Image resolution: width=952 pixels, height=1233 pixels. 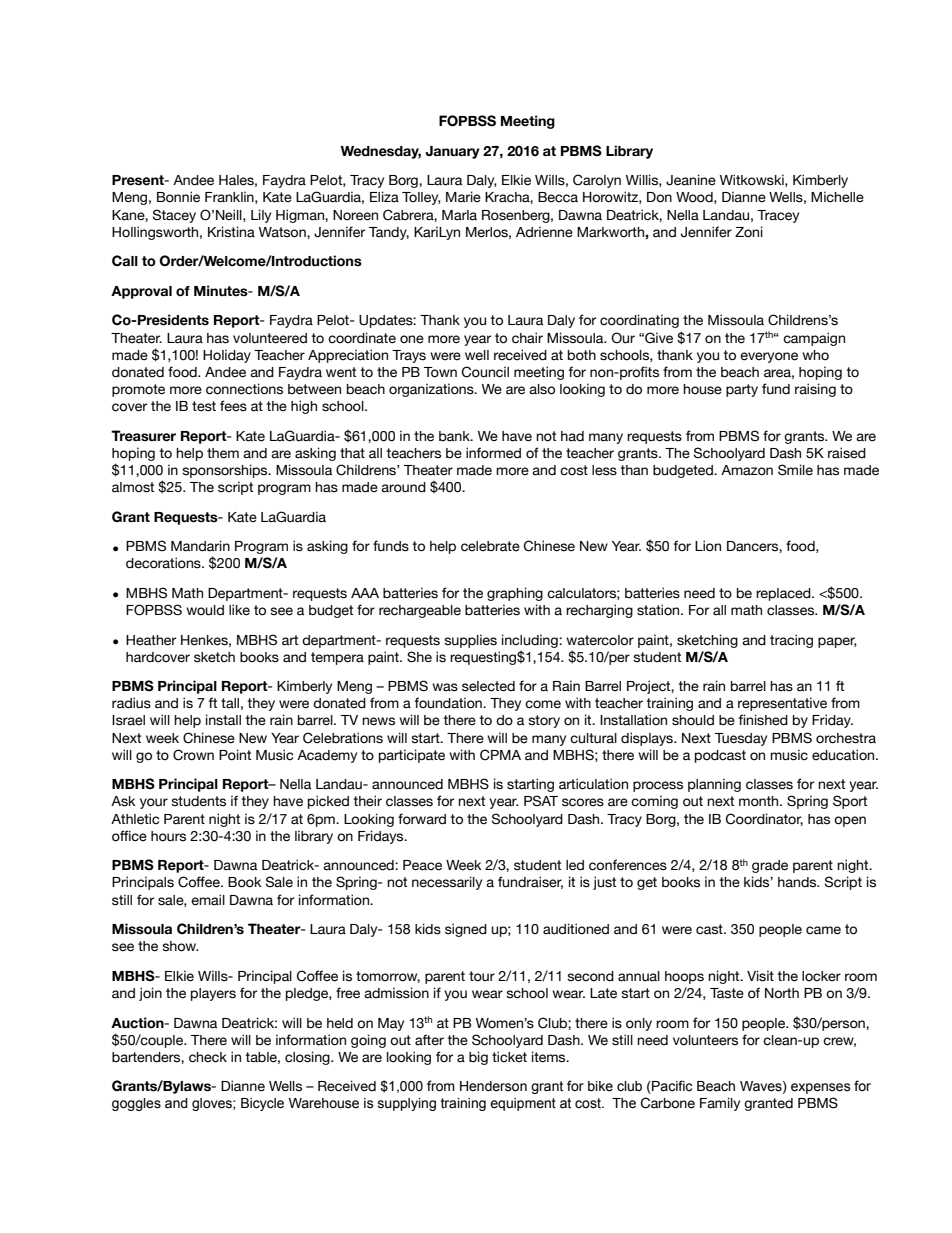 I want to click on party, so click(x=742, y=390).
